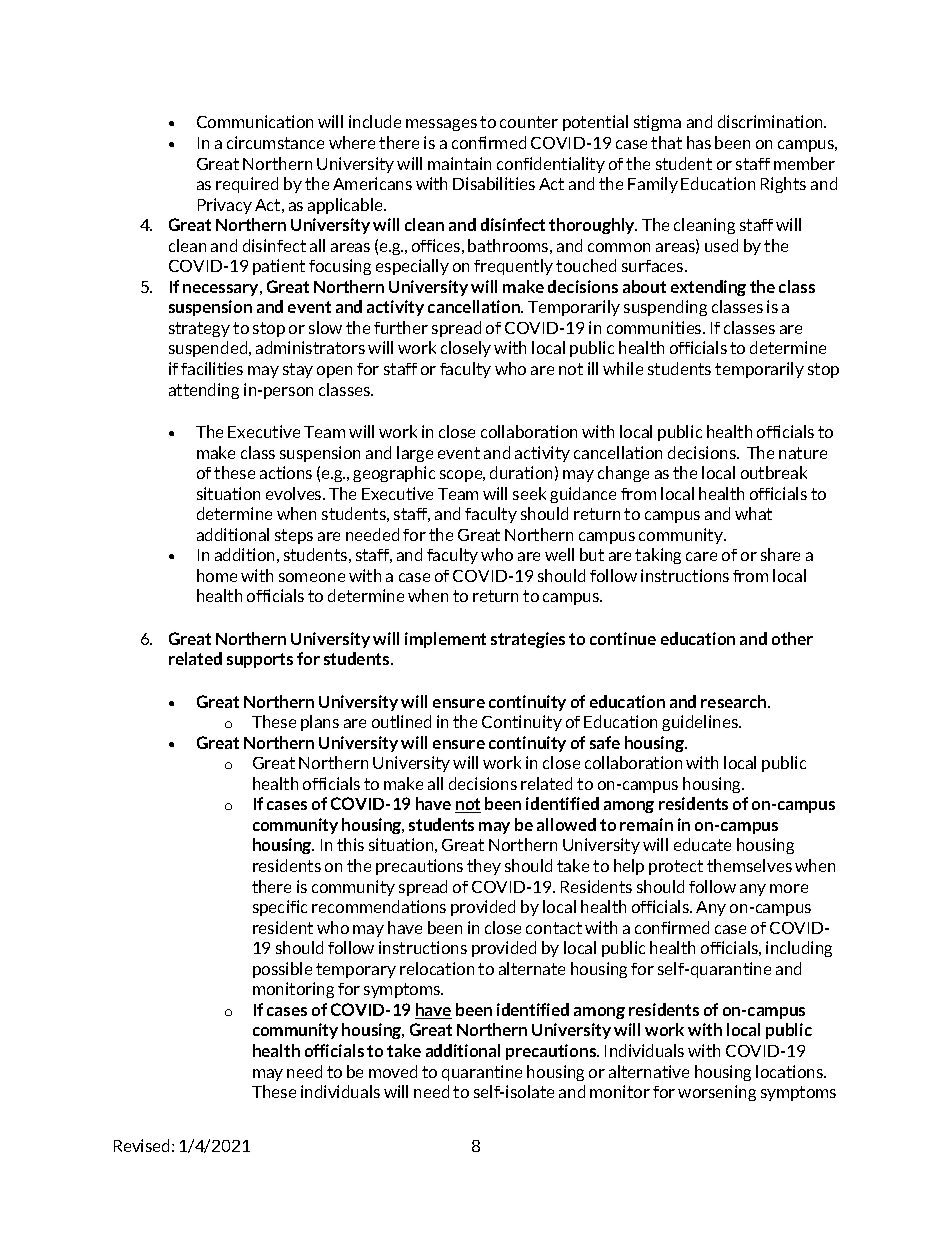 The image size is (952, 1233). What do you see at coordinates (393, 1071) in the document?
I see `moved` at bounding box center [393, 1071].
